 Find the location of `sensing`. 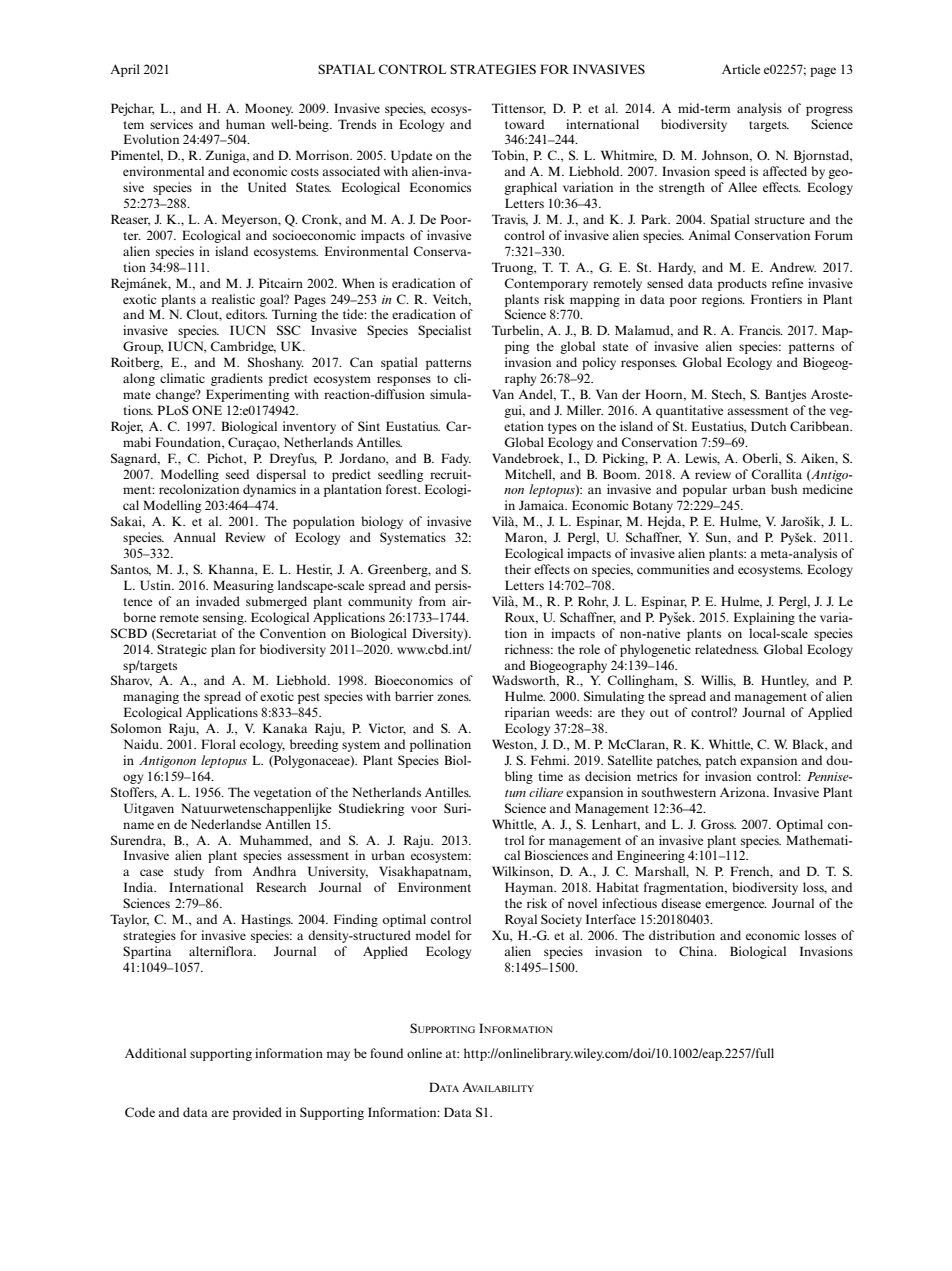

sensing is located at coordinates (224, 618).
